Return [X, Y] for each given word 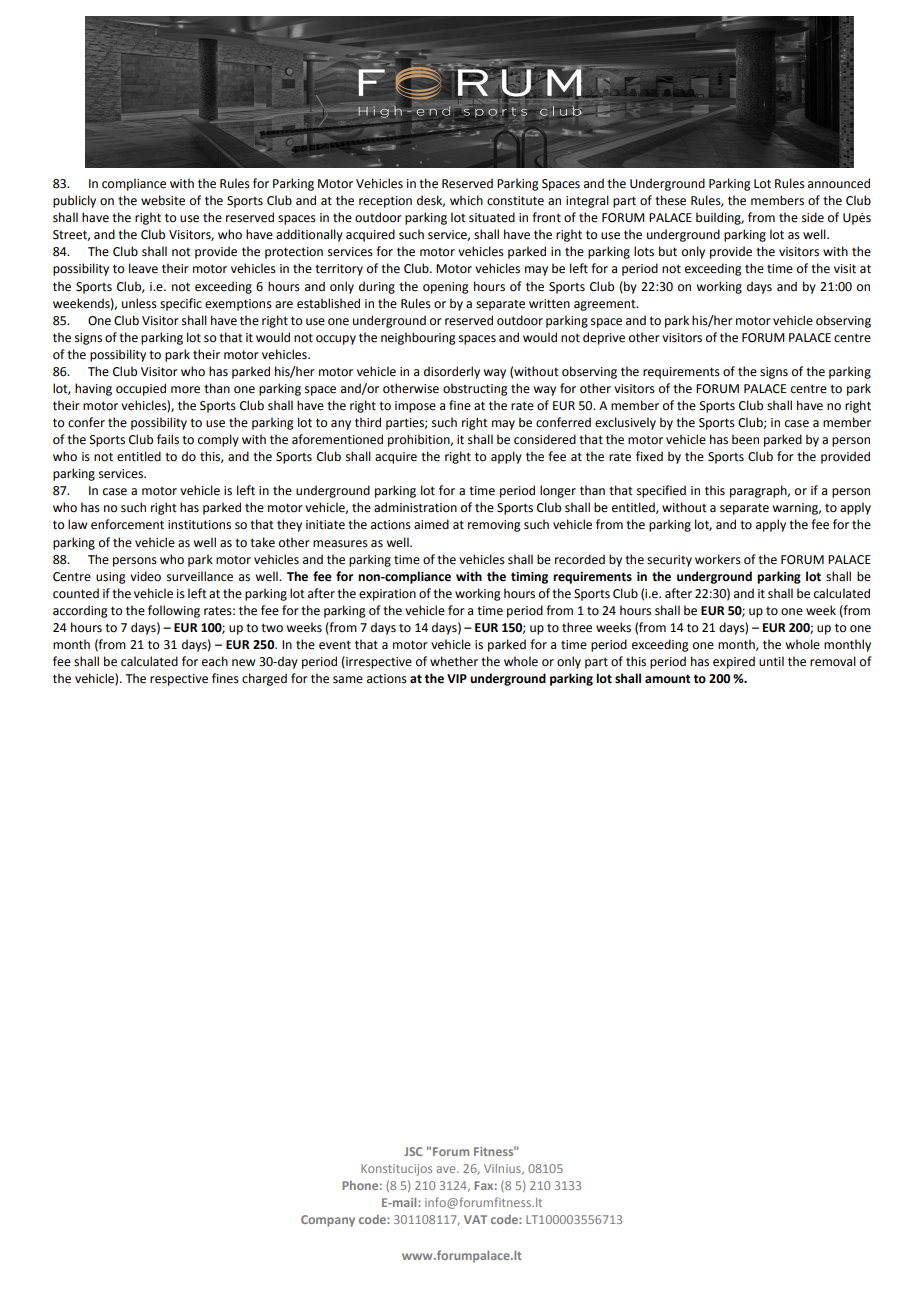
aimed [431, 524]
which [466, 200]
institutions [199, 525]
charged [264, 679]
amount [668, 679]
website [163, 200]
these [670, 200]
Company [328, 1221]
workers [718, 559]
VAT [475, 1219]
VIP [457, 678]
